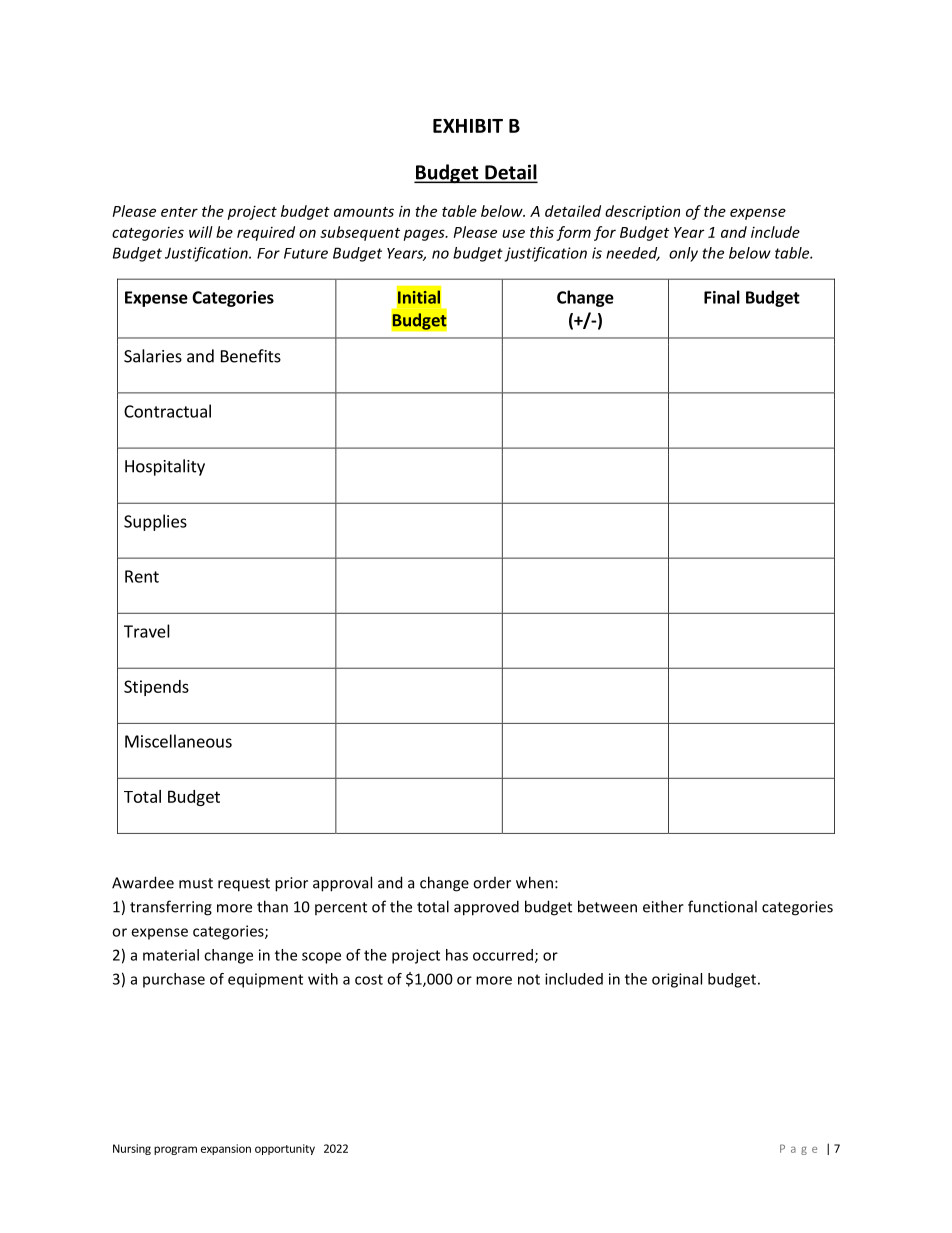  I want to click on Contractual, so click(167, 411).
